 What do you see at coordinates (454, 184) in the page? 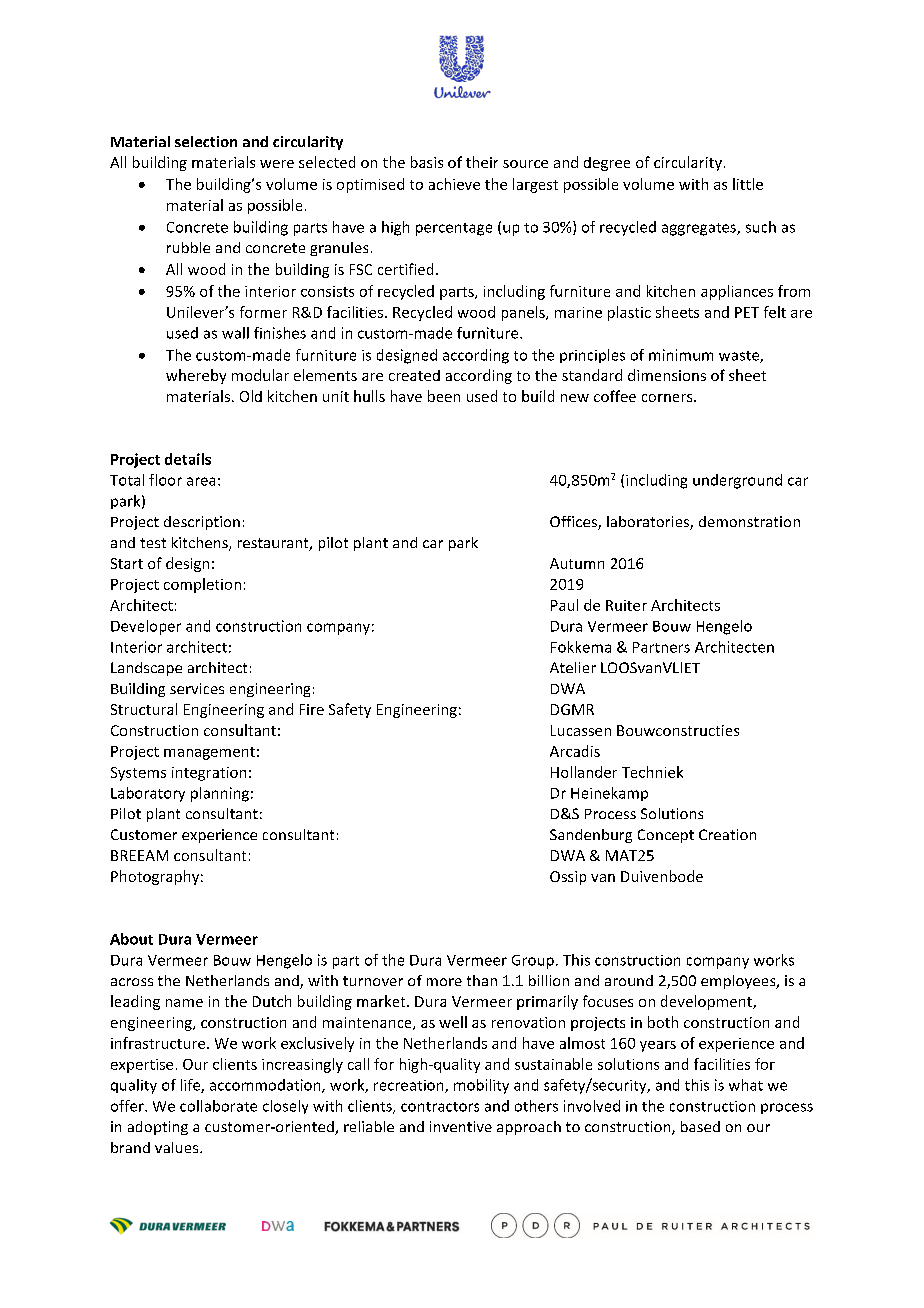
I see `achieve` at bounding box center [454, 184].
